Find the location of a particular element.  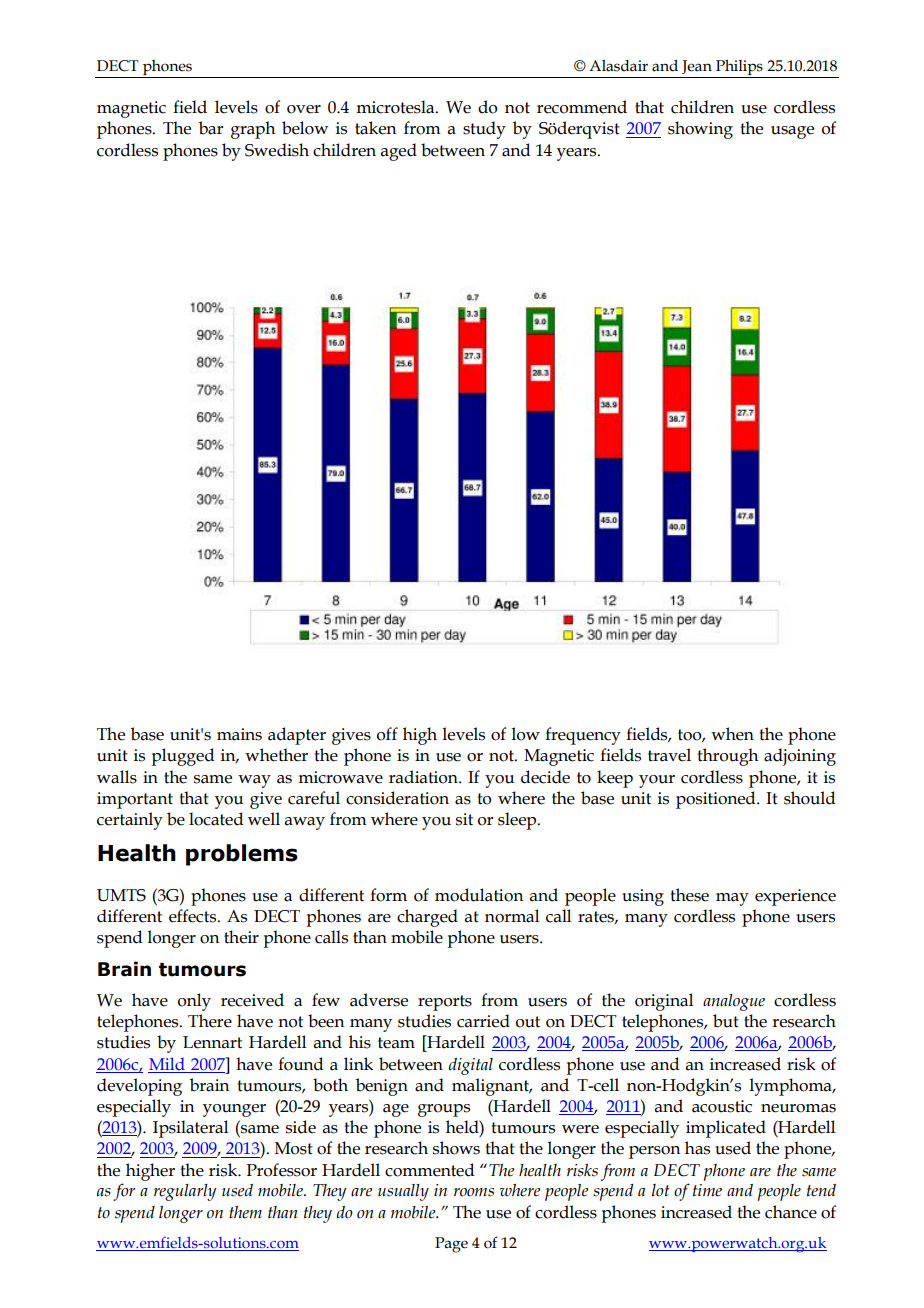

may is located at coordinates (732, 899).
